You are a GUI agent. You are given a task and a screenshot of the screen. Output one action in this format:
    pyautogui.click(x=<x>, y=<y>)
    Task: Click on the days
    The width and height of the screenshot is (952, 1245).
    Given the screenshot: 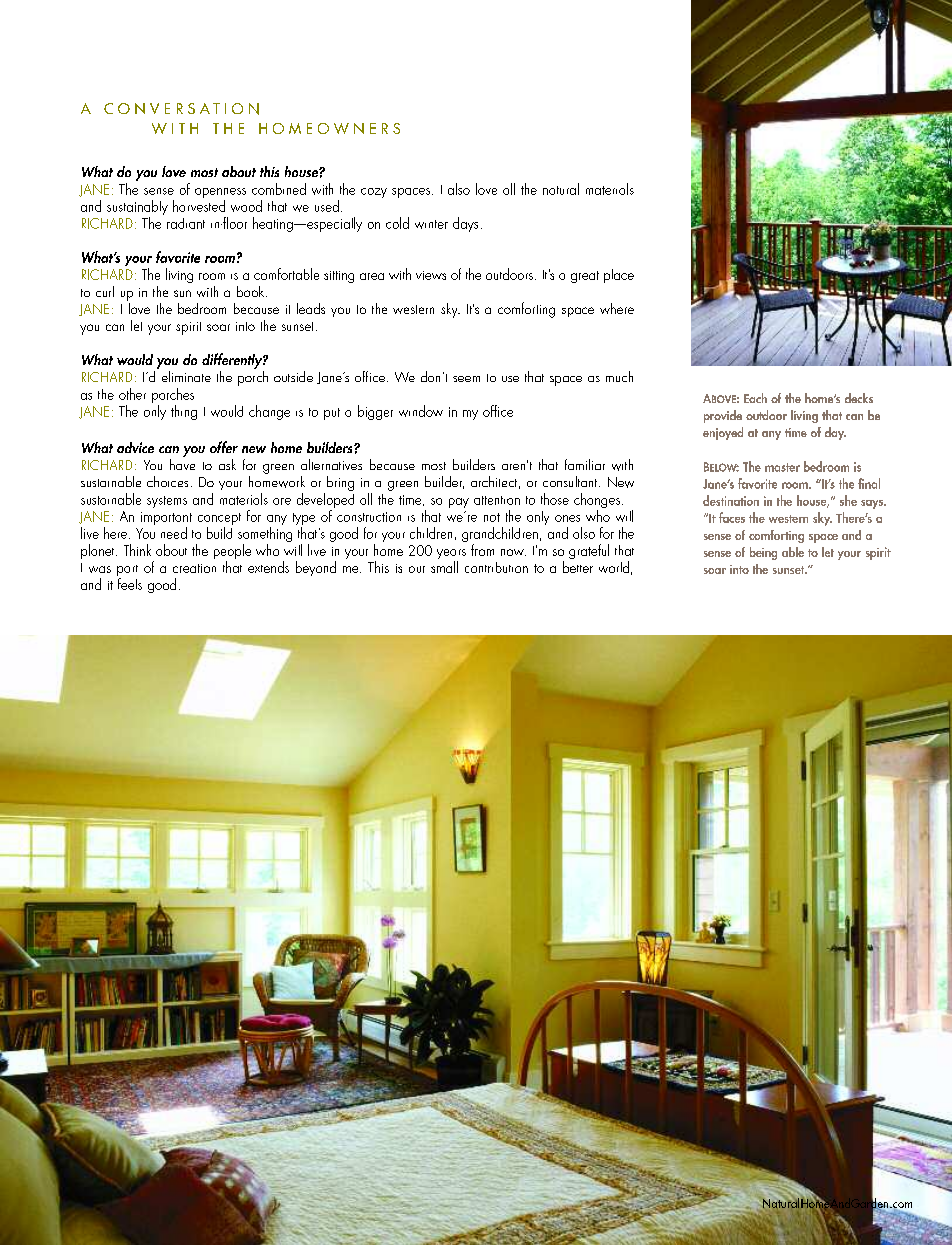 What is the action you would take?
    pyautogui.click(x=465, y=224)
